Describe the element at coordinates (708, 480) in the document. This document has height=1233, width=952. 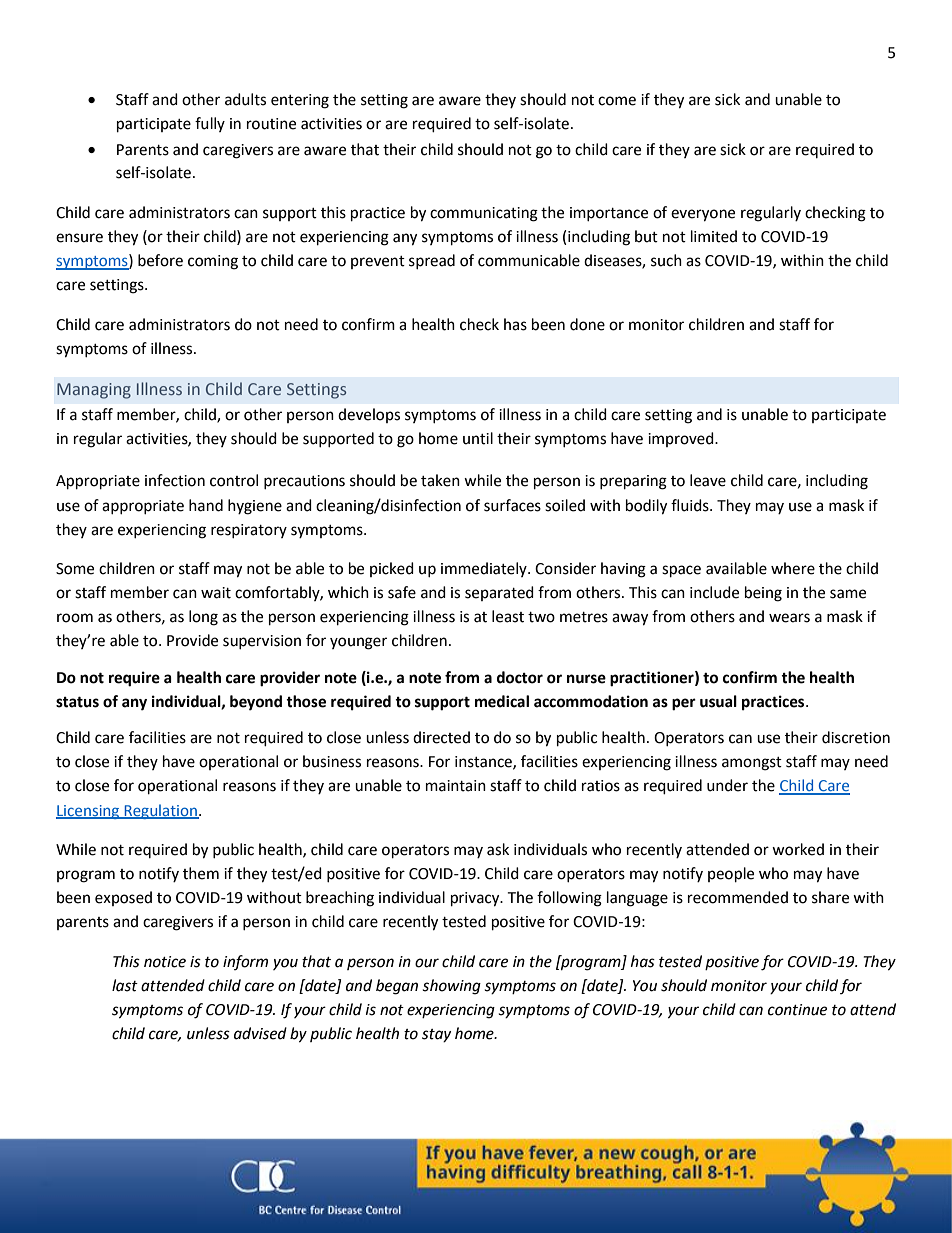
I see `leave` at that location.
